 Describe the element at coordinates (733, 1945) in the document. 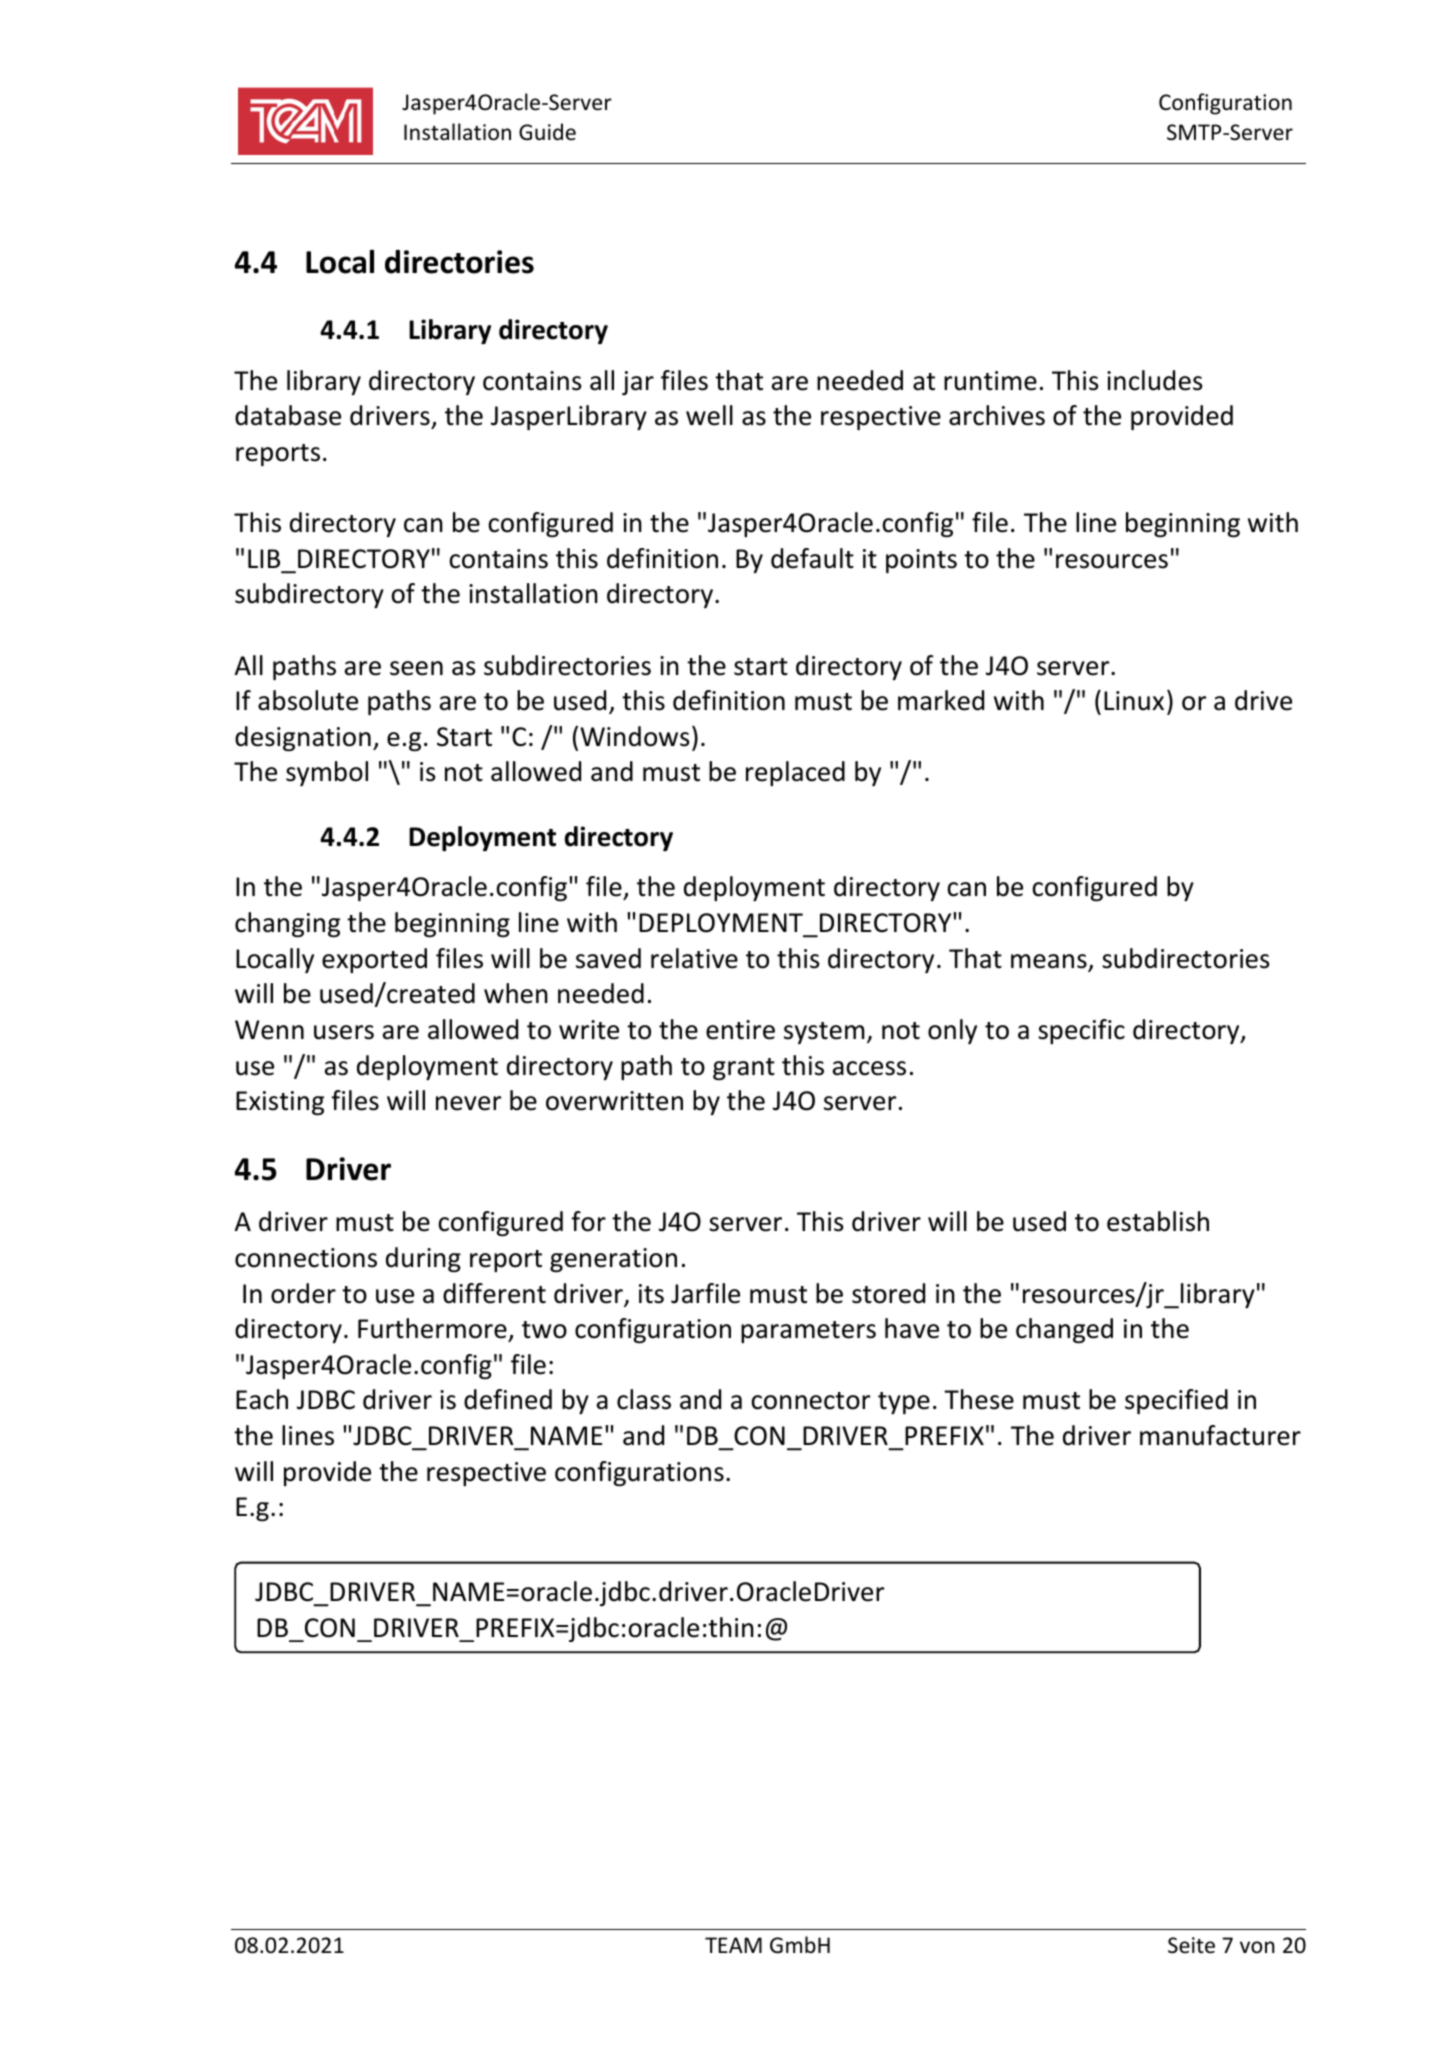

I see `TEAM` at that location.
